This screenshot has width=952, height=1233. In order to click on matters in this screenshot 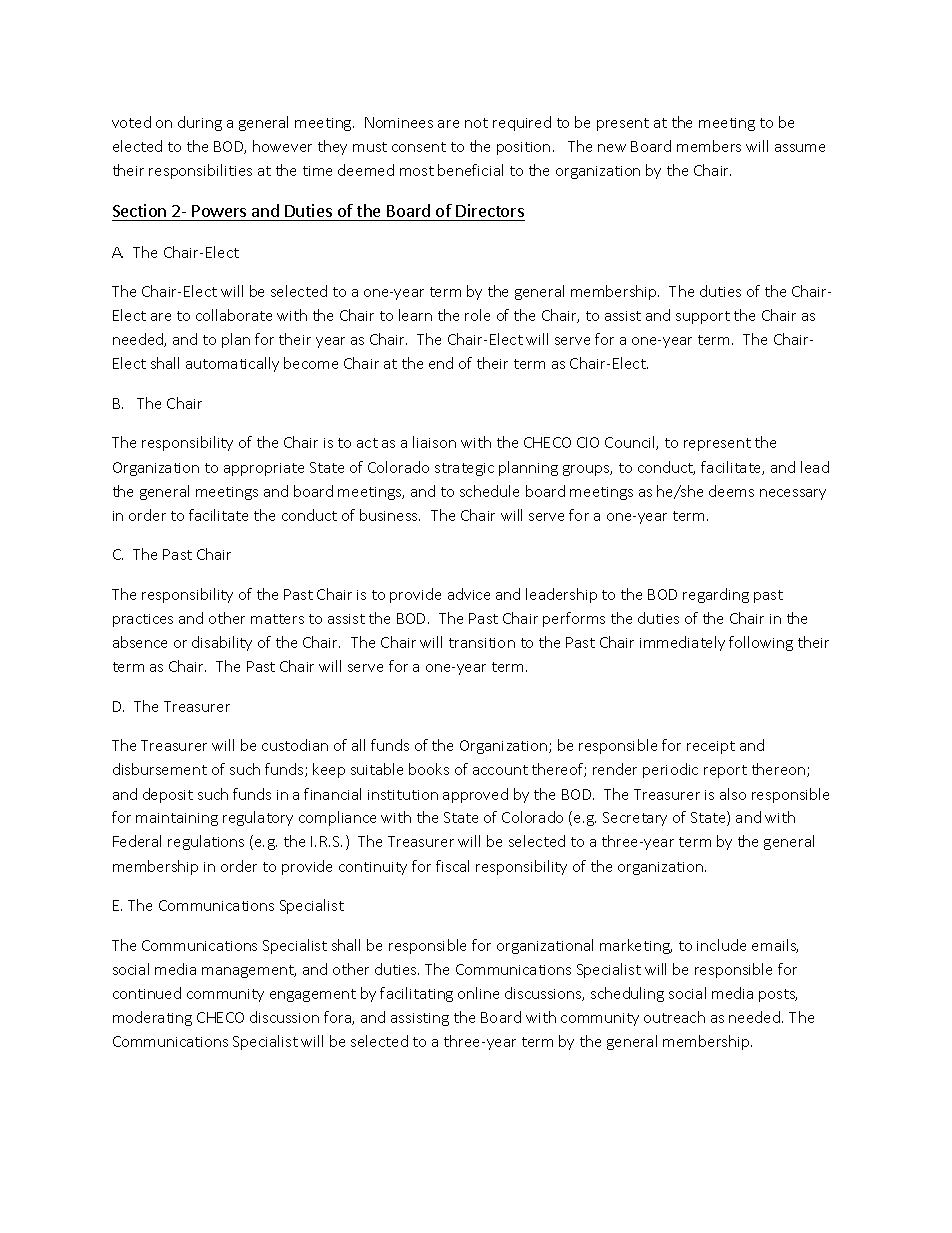, I will do `click(277, 619)`.
